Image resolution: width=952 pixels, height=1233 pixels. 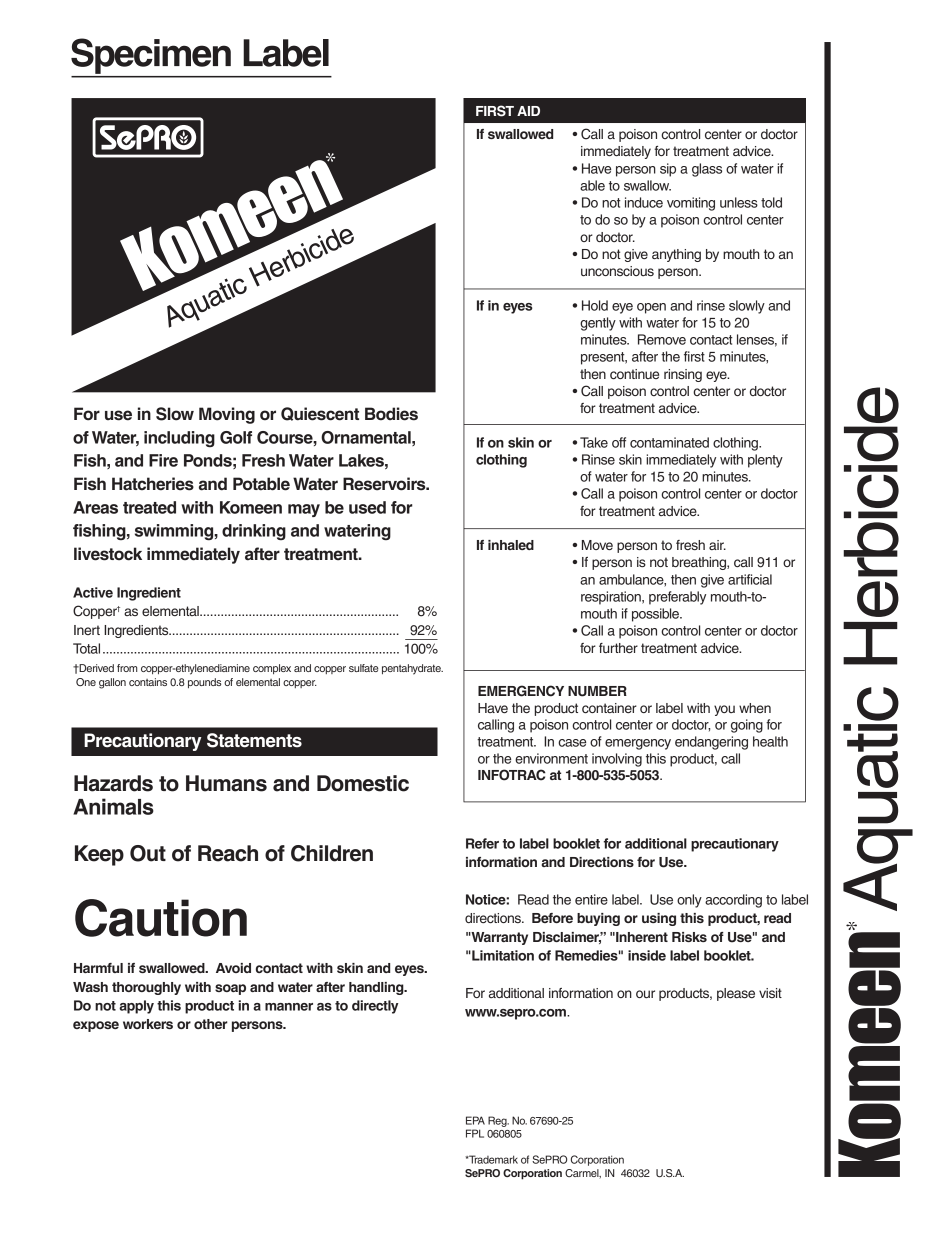 What do you see at coordinates (148, 1024) in the screenshot?
I see `workers` at bounding box center [148, 1024].
